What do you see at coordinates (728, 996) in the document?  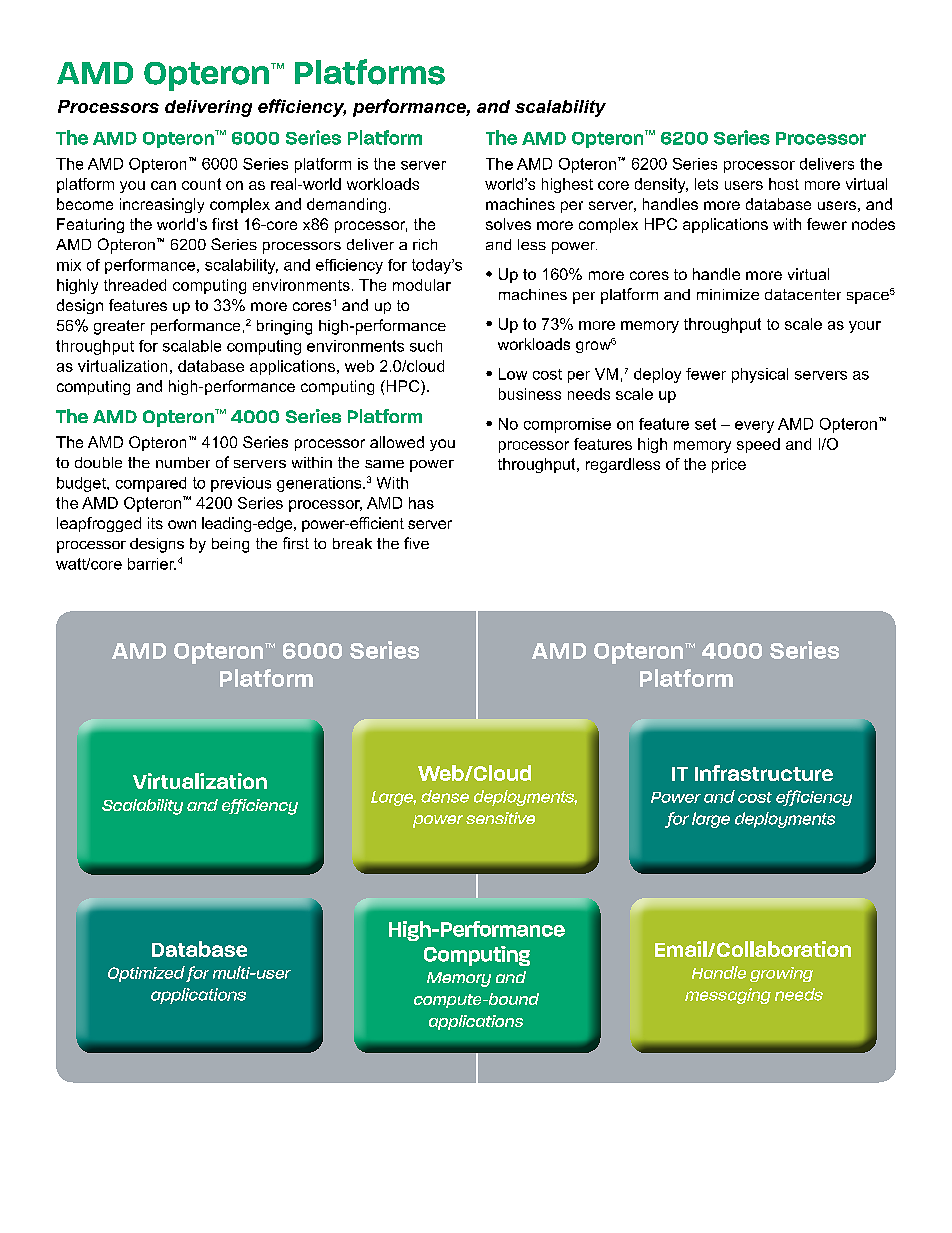 I see `messaging` at bounding box center [728, 996].
